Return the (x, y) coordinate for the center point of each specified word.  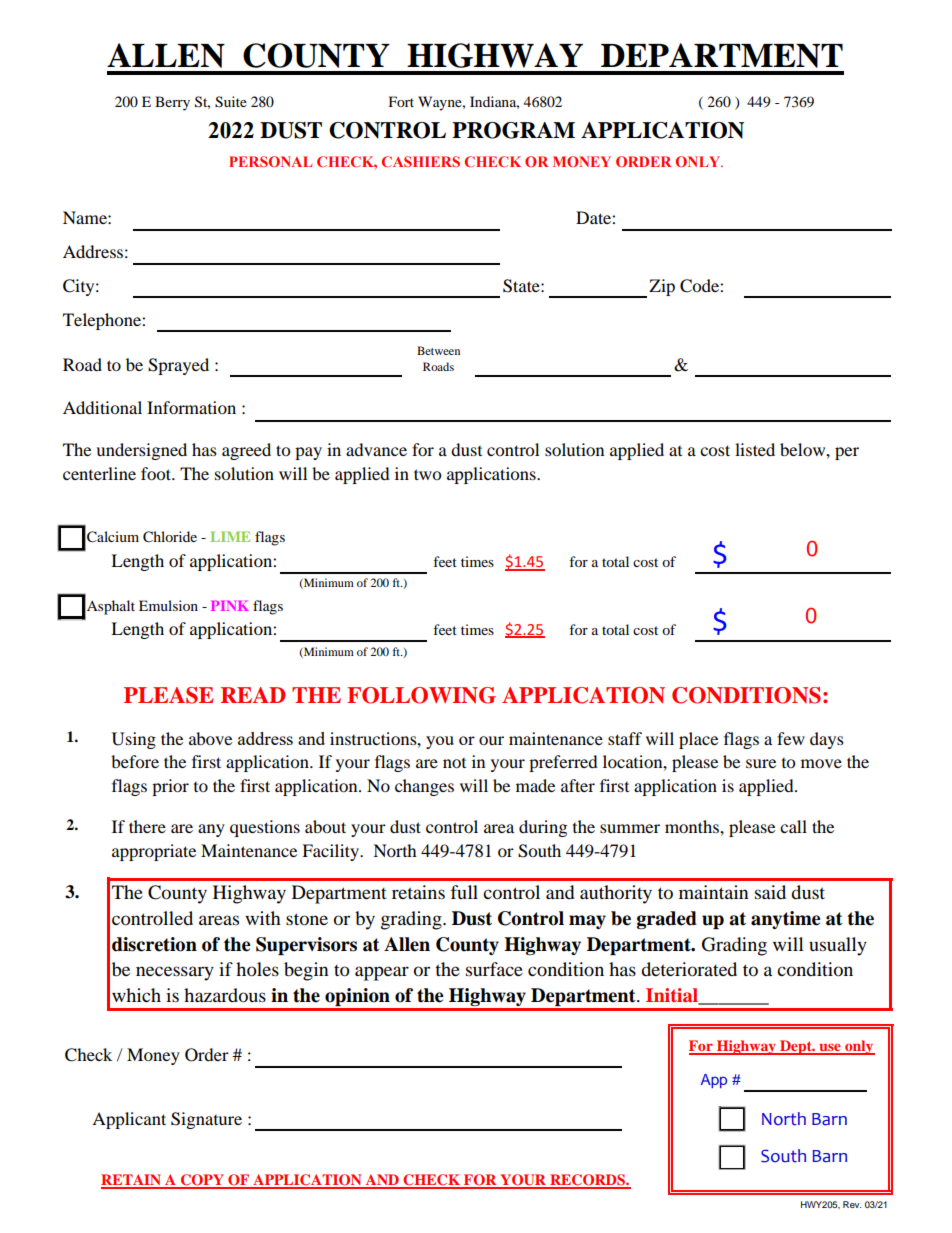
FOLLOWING (421, 695)
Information (191, 407)
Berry (172, 103)
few (791, 738)
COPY (202, 1181)
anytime (786, 920)
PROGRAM (513, 130)
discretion (154, 944)
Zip (662, 287)
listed (755, 449)
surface (494, 969)
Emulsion (168, 605)
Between (438, 350)
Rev (852, 1204)
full (464, 892)
